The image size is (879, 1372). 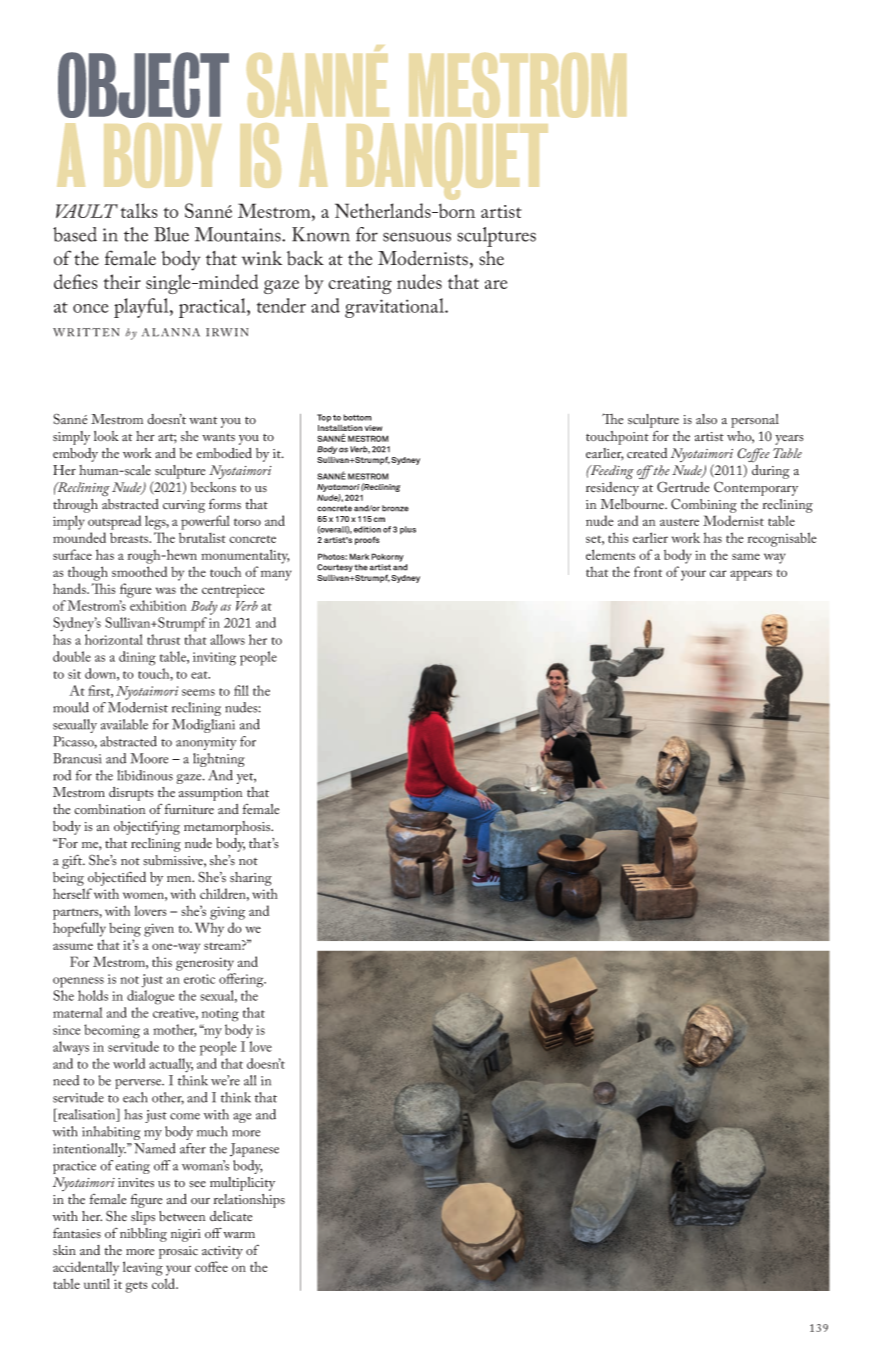 What do you see at coordinates (249, 1201) in the screenshot?
I see `relationships` at bounding box center [249, 1201].
